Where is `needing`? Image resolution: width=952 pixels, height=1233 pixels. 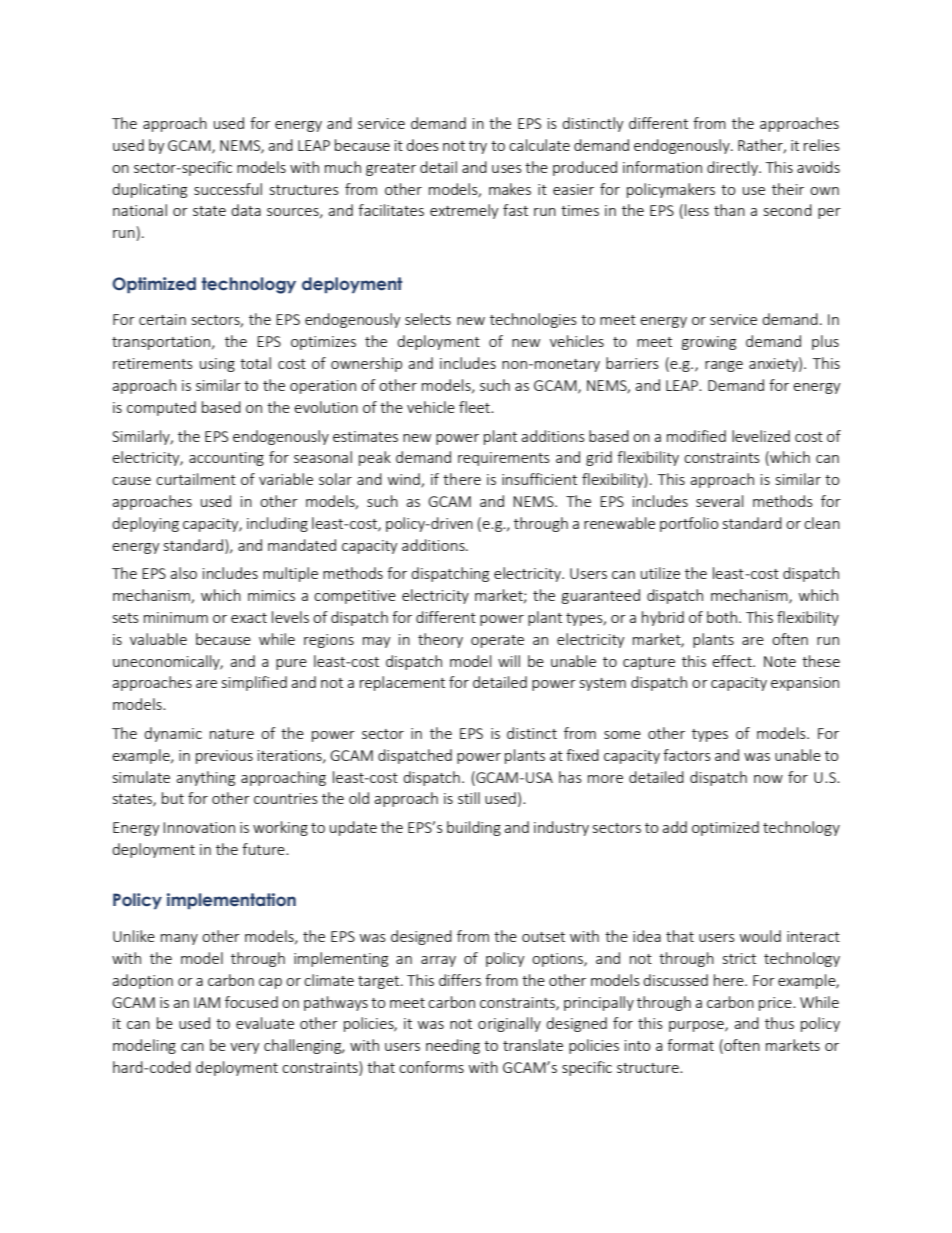
needing is located at coordinates (453, 1046).
